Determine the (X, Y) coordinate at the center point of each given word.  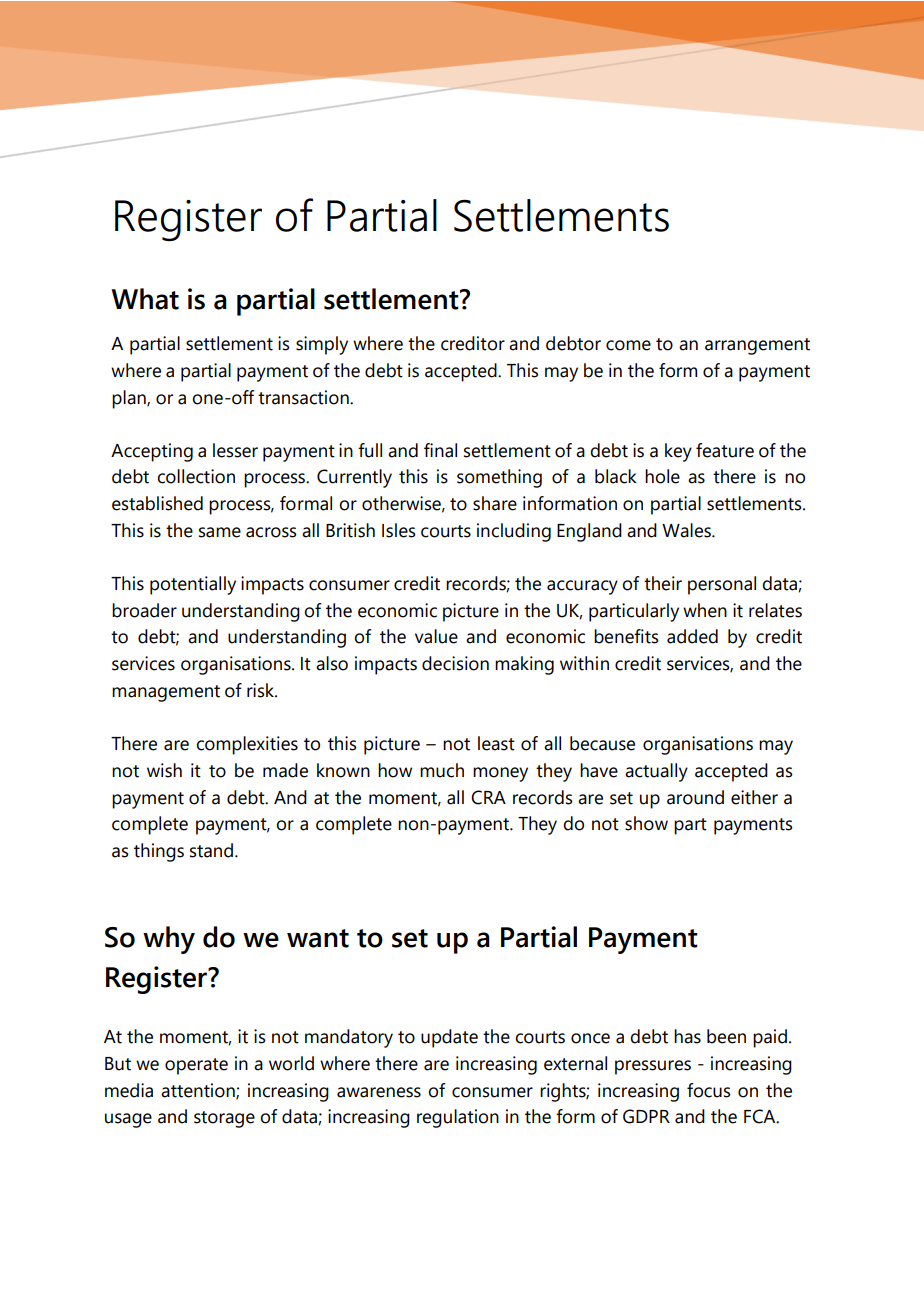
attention (199, 1091)
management (166, 693)
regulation (458, 1118)
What (145, 299)
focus (709, 1090)
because (602, 743)
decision (455, 663)
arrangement (757, 346)
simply (322, 345)
